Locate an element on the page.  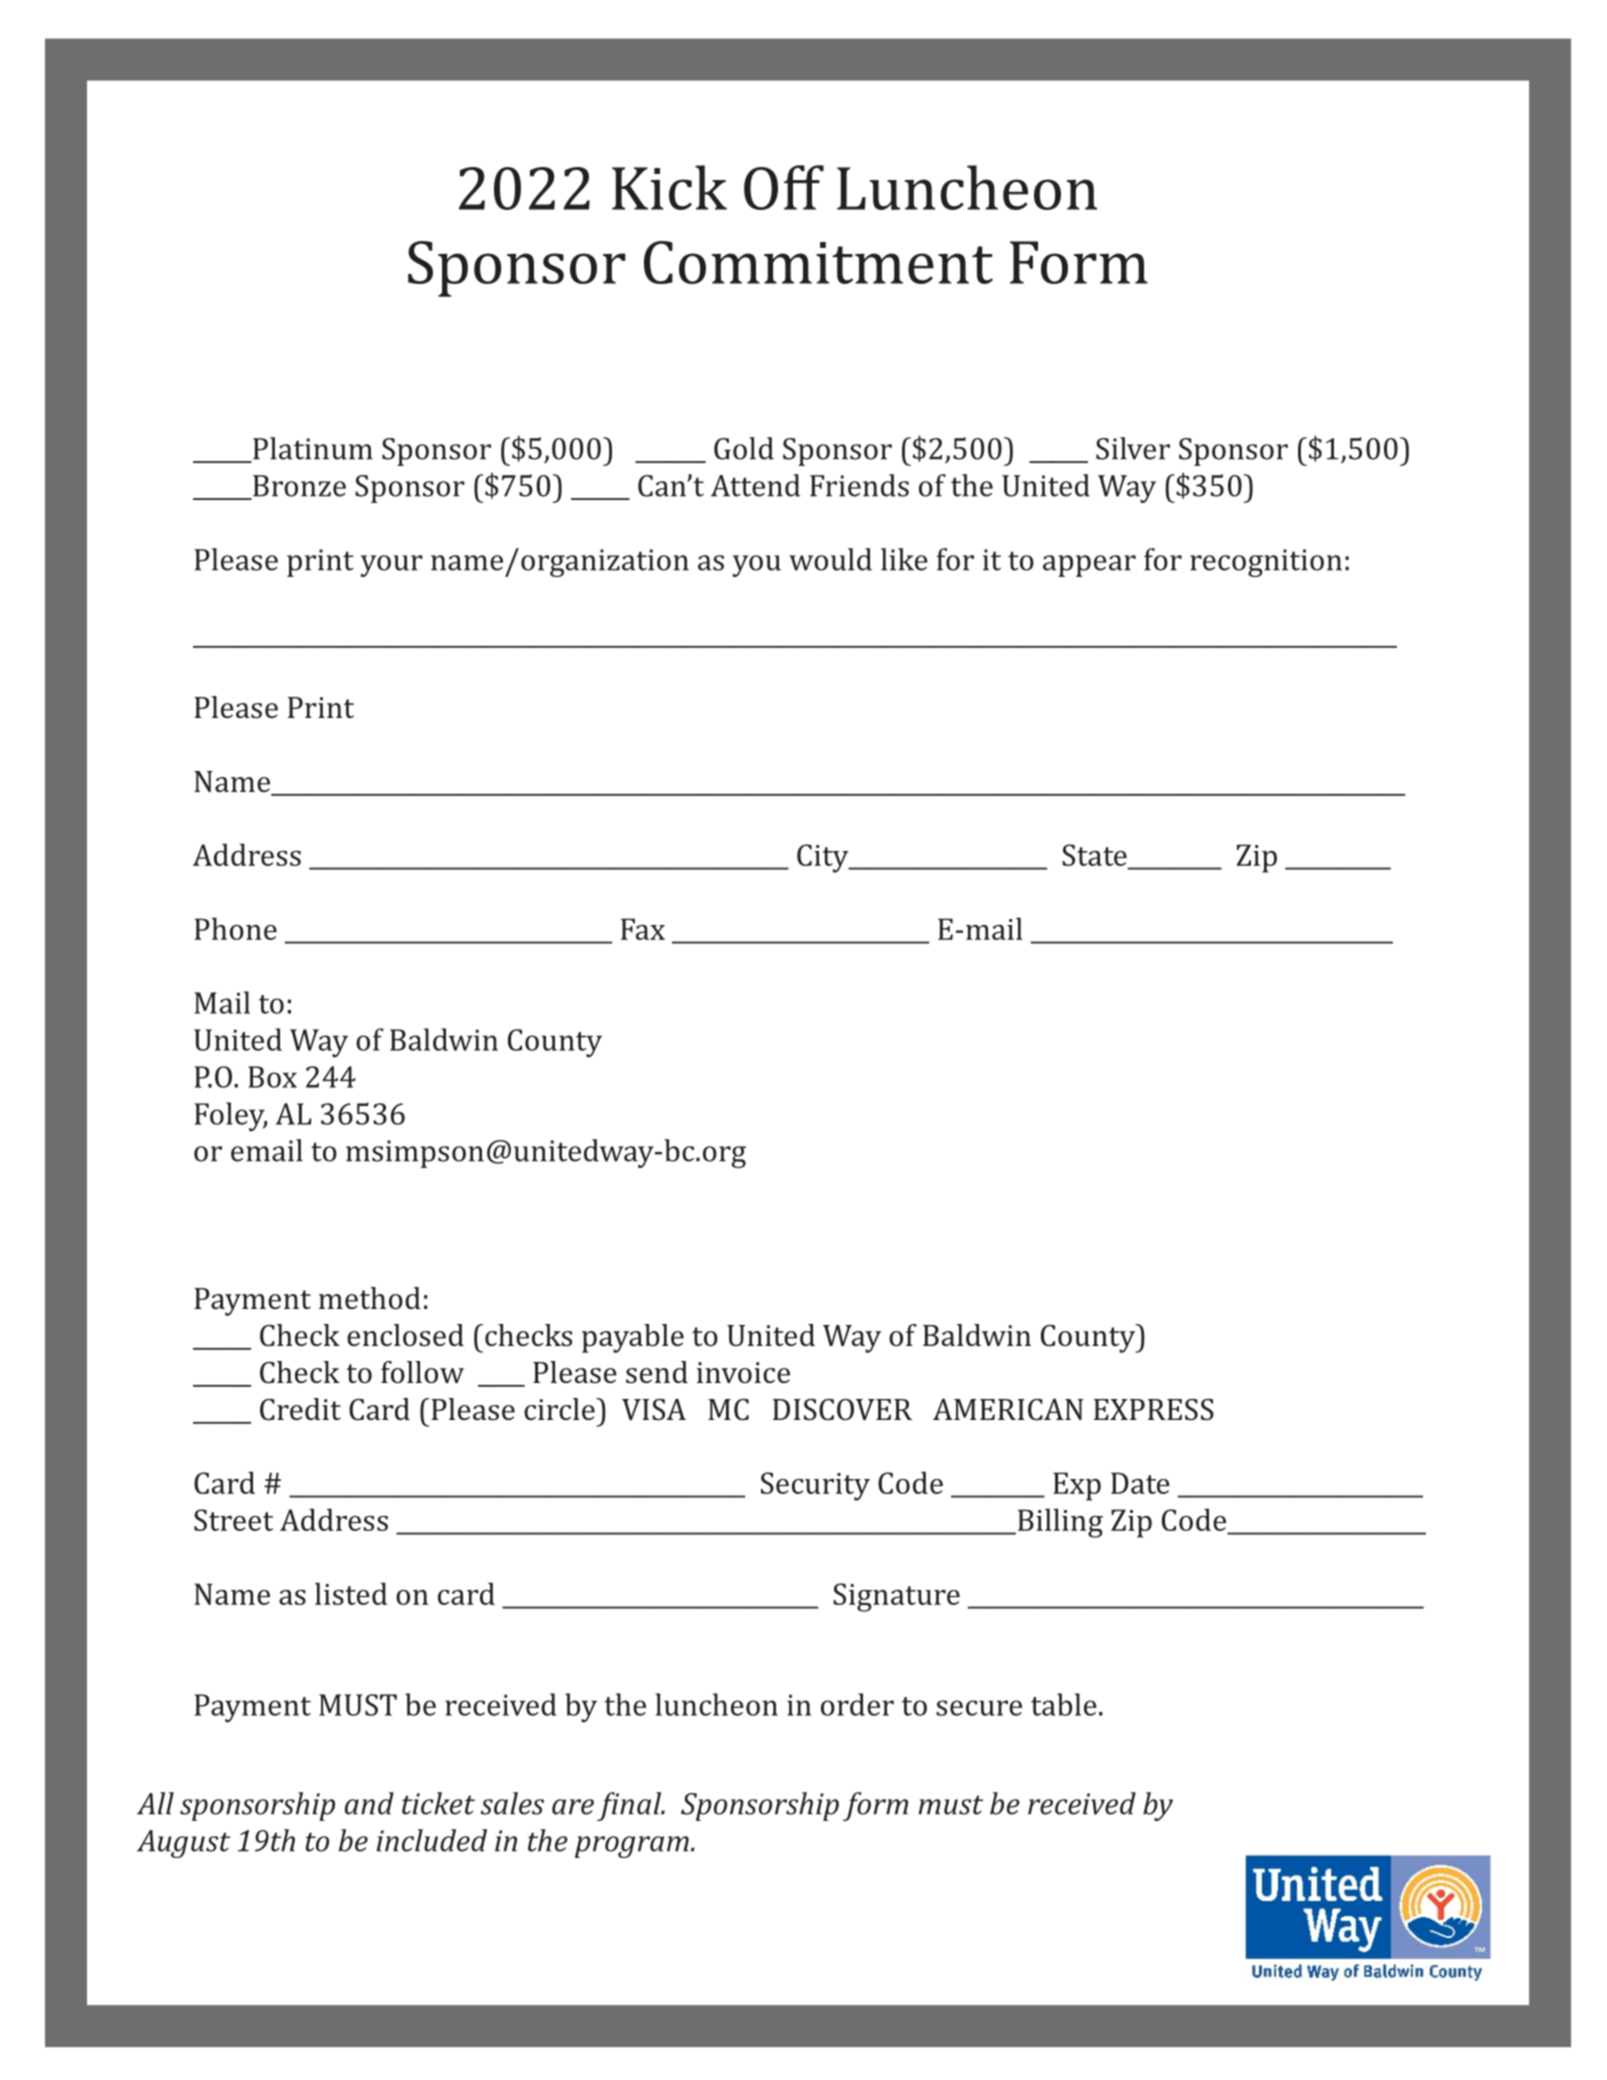
table is located at coordinates (1064, 1704).
